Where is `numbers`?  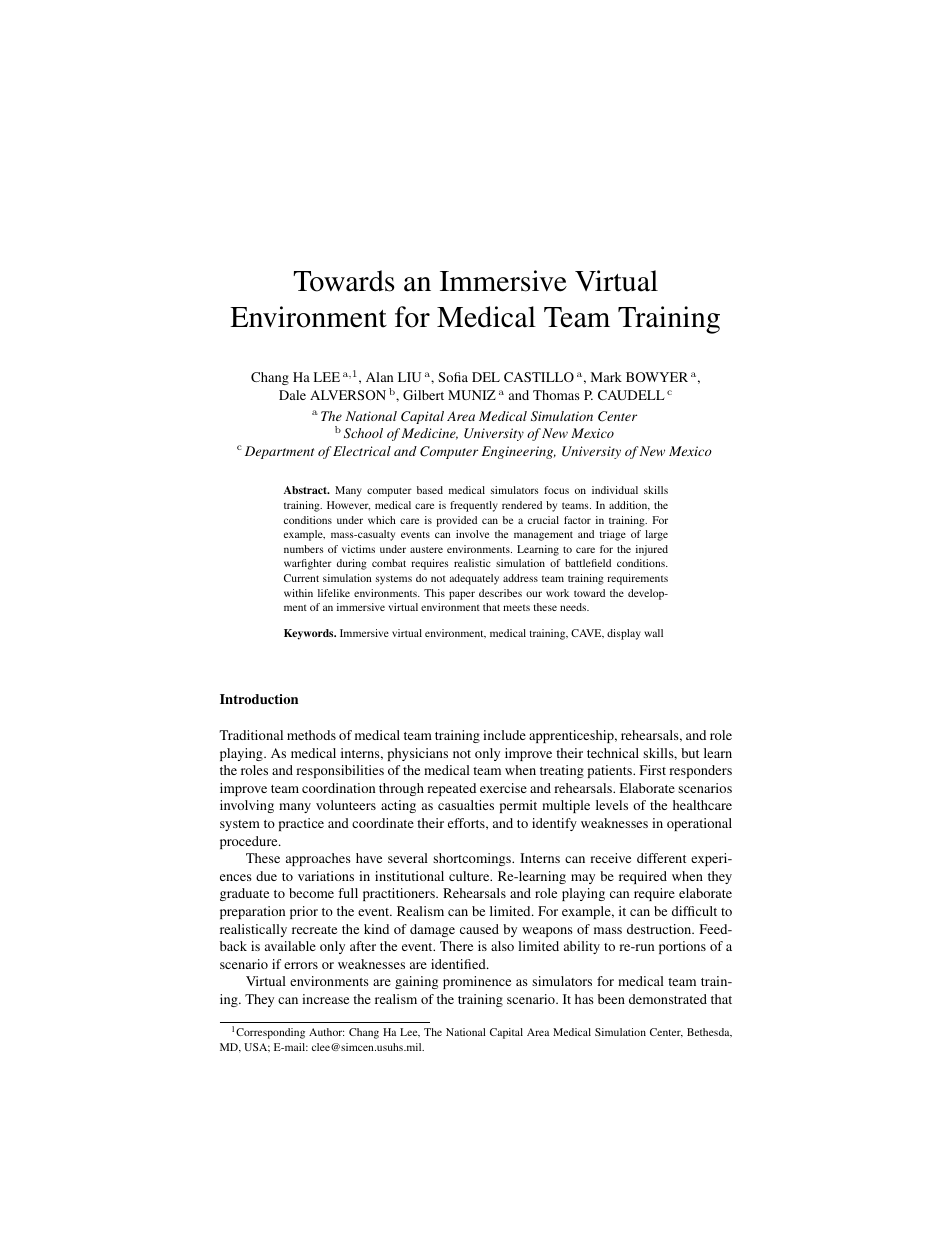 numbers is located at coordinates (304, 549).
